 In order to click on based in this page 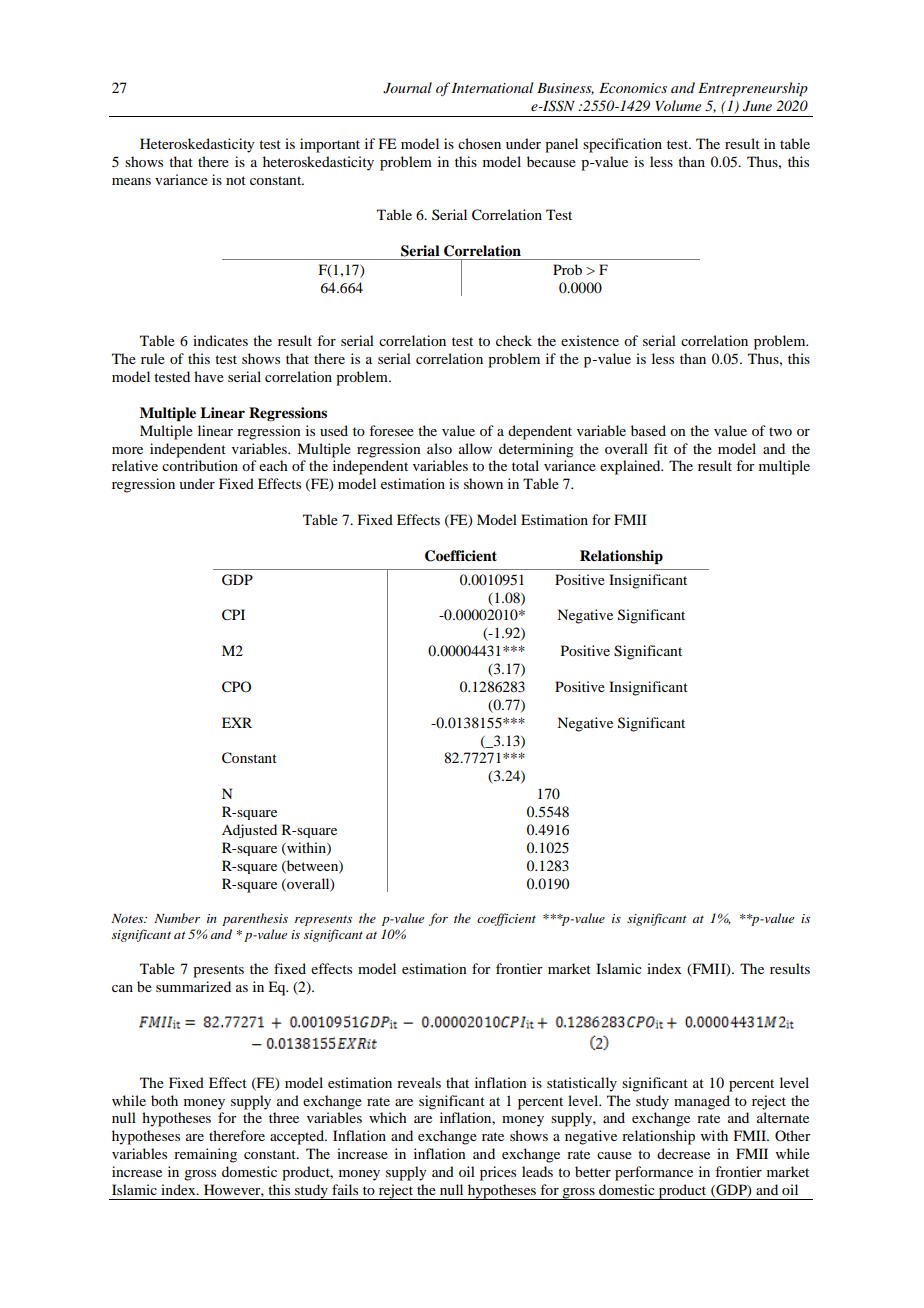, I will do `click(648, 430)`.
